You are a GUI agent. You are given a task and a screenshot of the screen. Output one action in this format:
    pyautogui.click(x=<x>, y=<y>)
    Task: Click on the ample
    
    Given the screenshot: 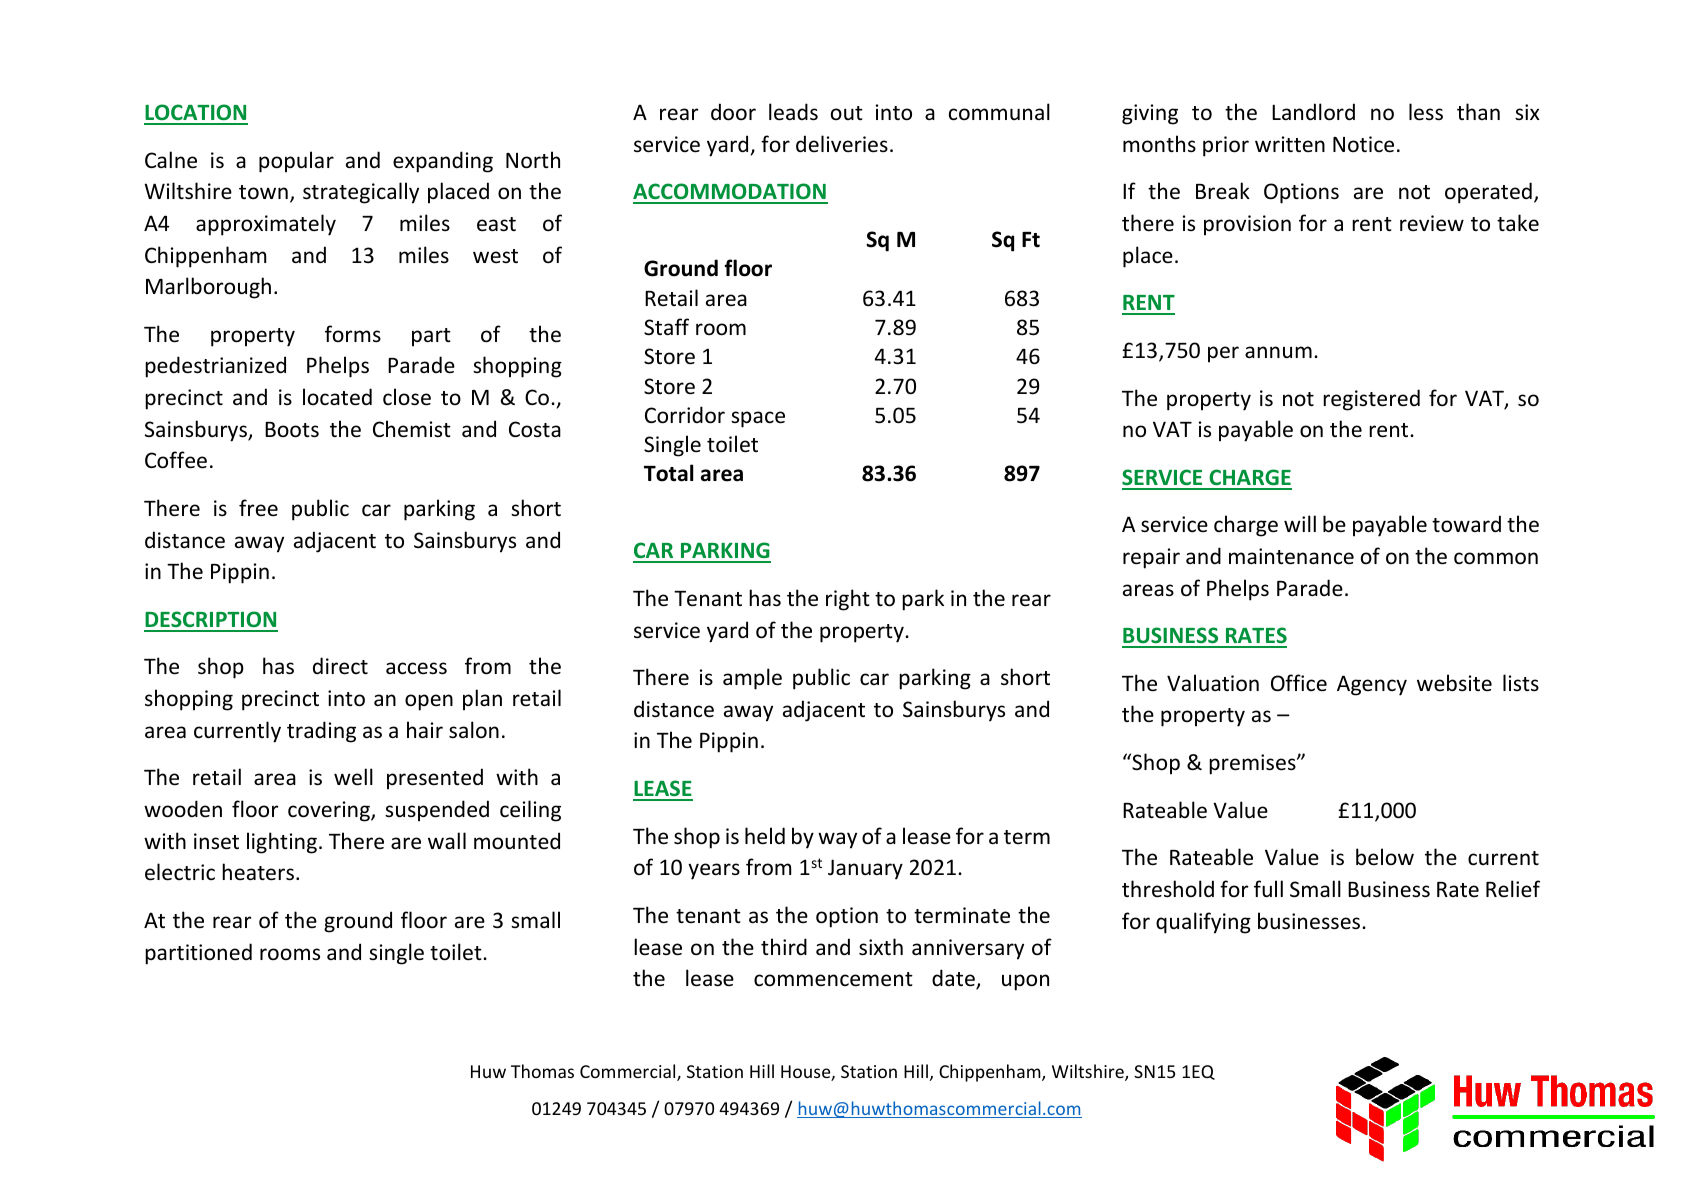 What is the action you would take?
    pyautogui.click(x=752, y=679)
